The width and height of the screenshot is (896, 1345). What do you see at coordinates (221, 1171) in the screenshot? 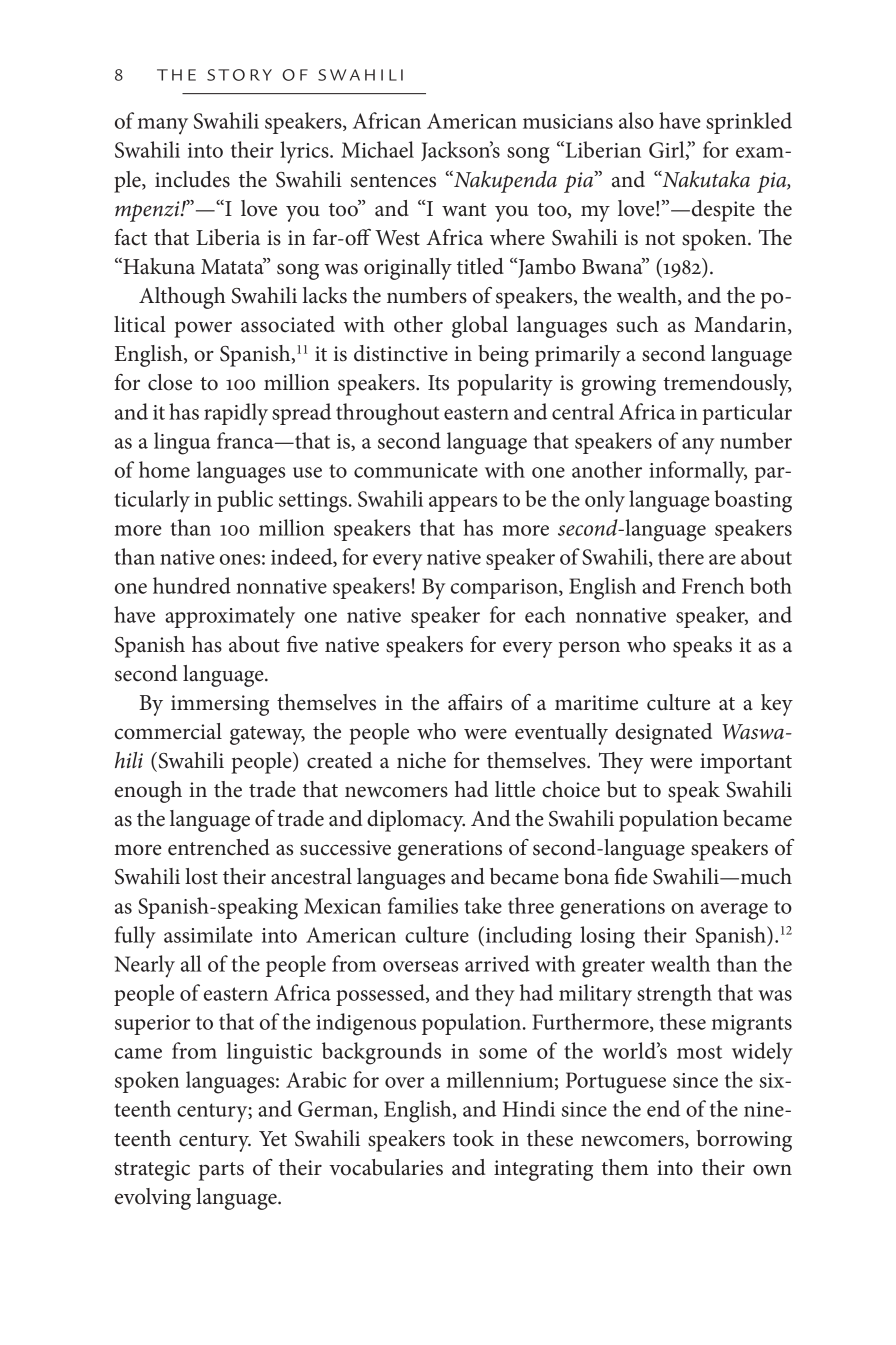
I see `parts` at bounding box center [221, 1171].
